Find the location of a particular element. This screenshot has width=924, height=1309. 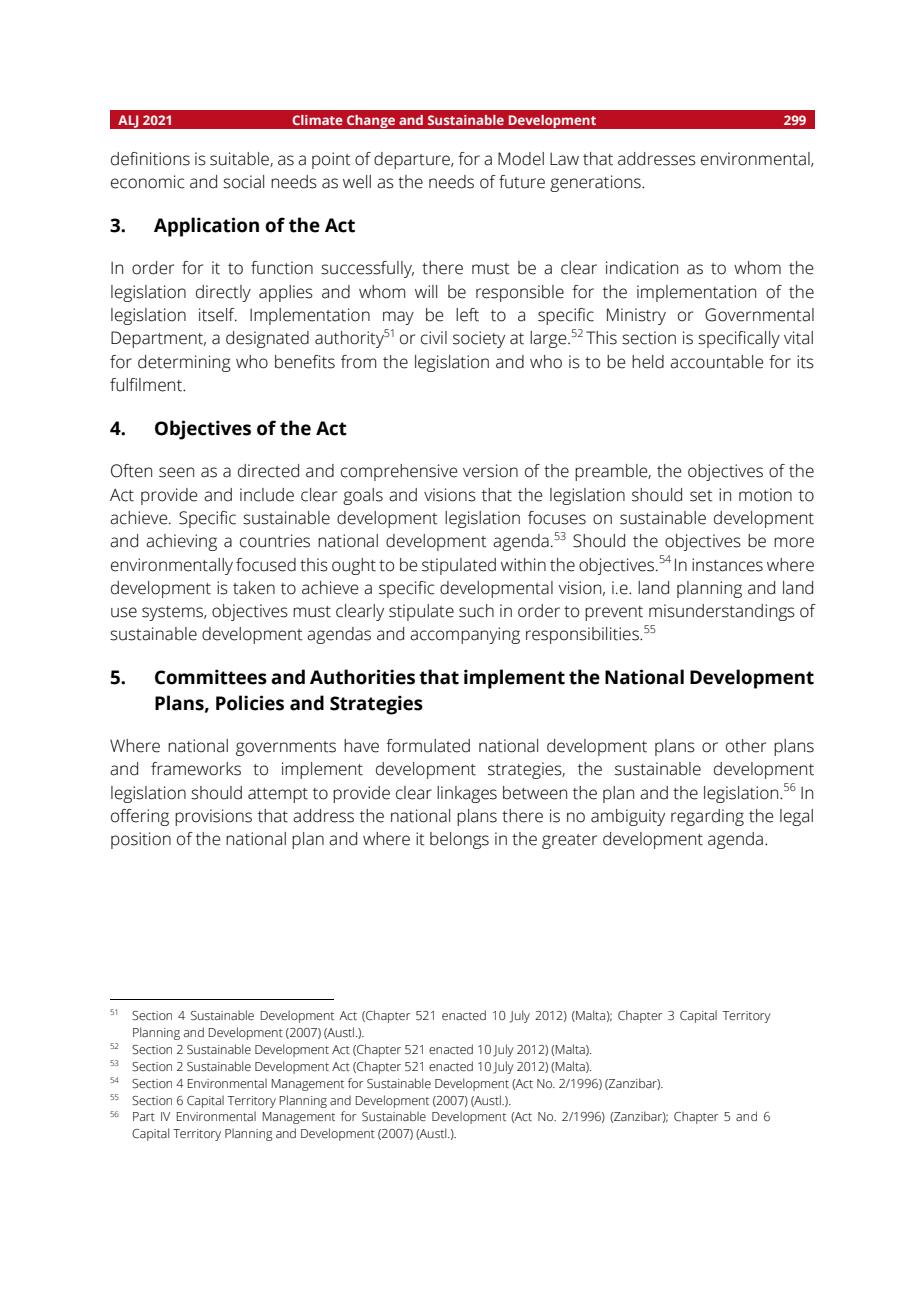

left is located at coordinates (467, 315).
